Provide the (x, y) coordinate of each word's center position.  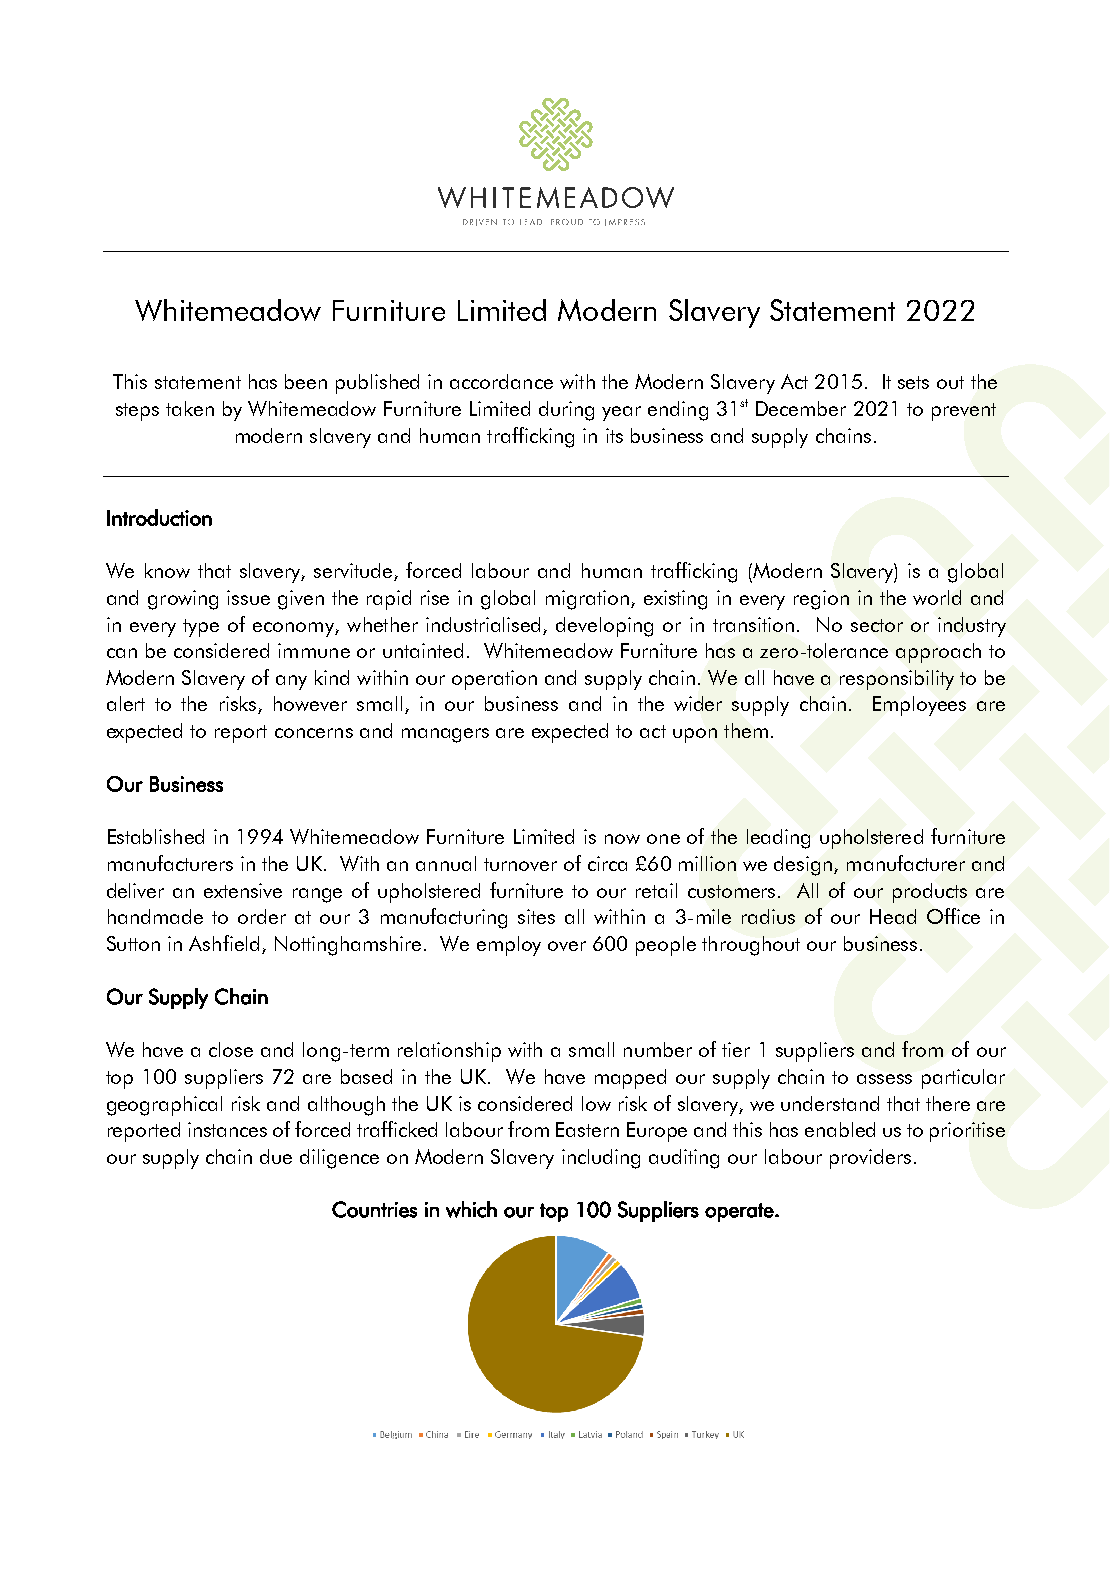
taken (190, 408)
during (566, 411)
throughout (751, 946)
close (231, 1049)
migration (589, 600)
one (663, 839)
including (601, 1159)
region (821, 600)
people (666, 946)
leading (778, 839)
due (276, 1156)
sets (913, 382)
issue (248, 597)
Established (156, 836)
